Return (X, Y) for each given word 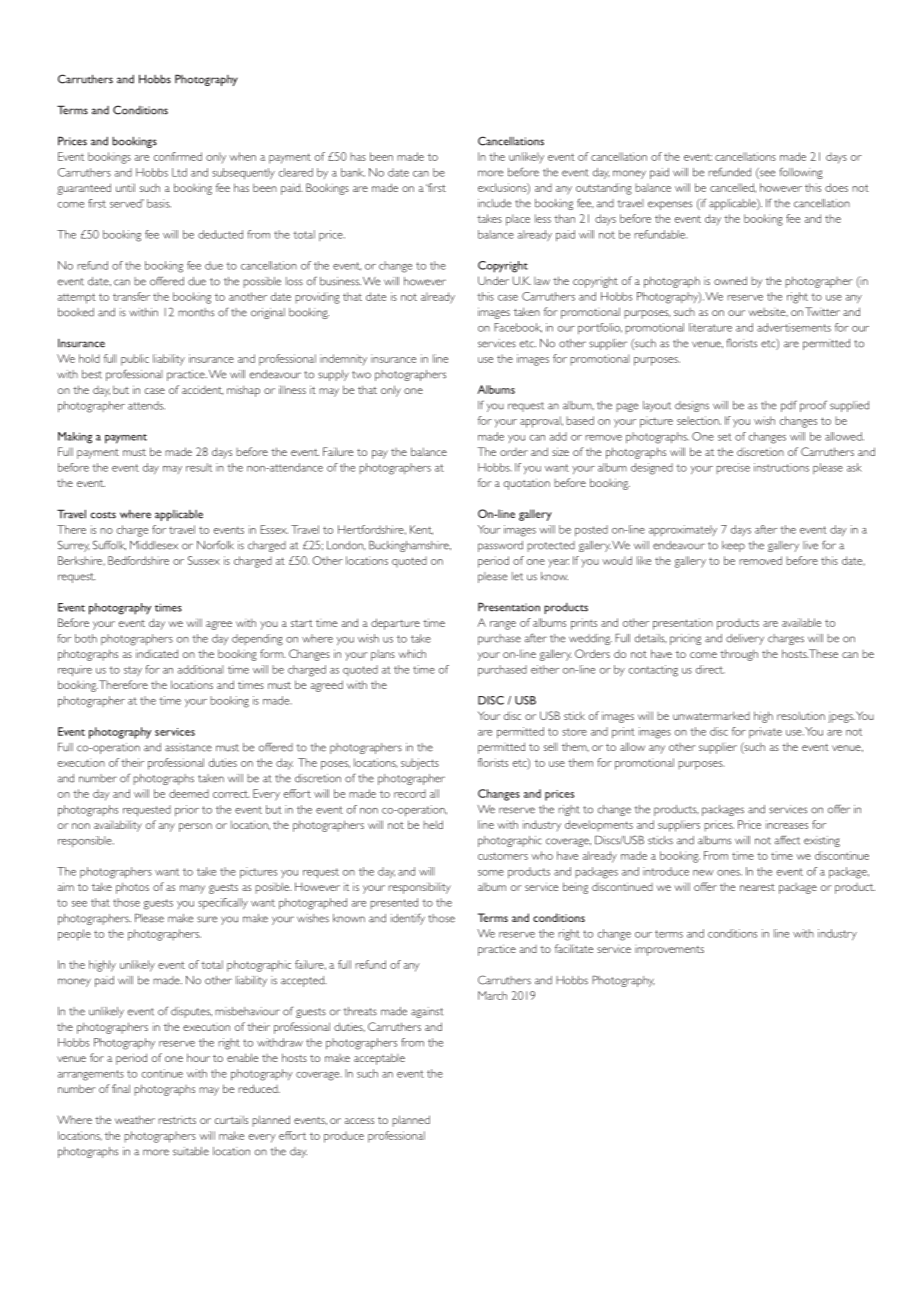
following (801, 173)
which (412, 653)
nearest (757, 887)
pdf (789, 406)
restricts (177, 1120)
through (739, 655)
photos (132, 888)
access (359, 1121)
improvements (669, 951)
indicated (157, 653)
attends (146, 405)
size (560, 451)
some (491, 873)
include (494, 203)
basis (159, 203)
